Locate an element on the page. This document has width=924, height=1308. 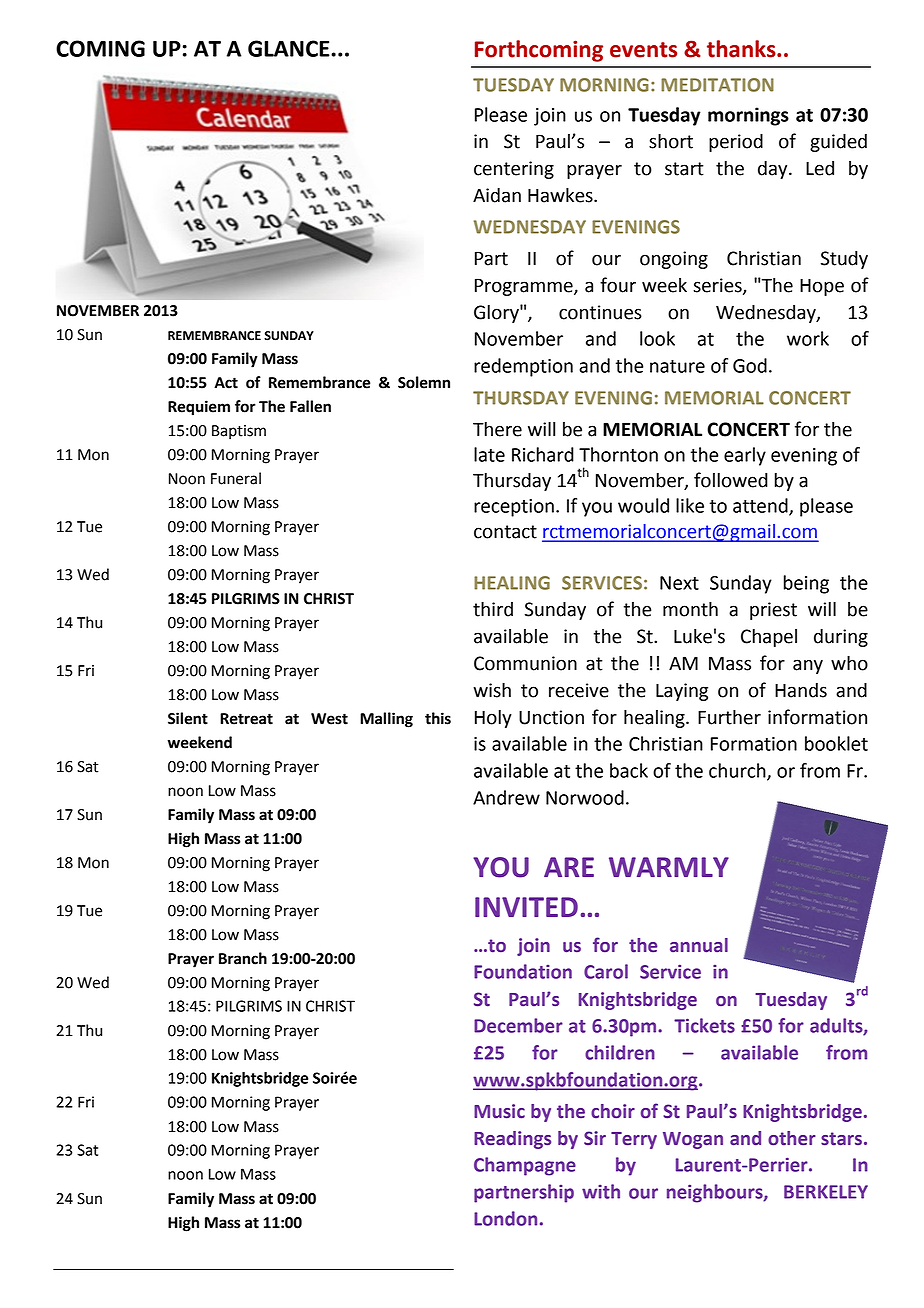
London is located at coordinates (505, 1218).
